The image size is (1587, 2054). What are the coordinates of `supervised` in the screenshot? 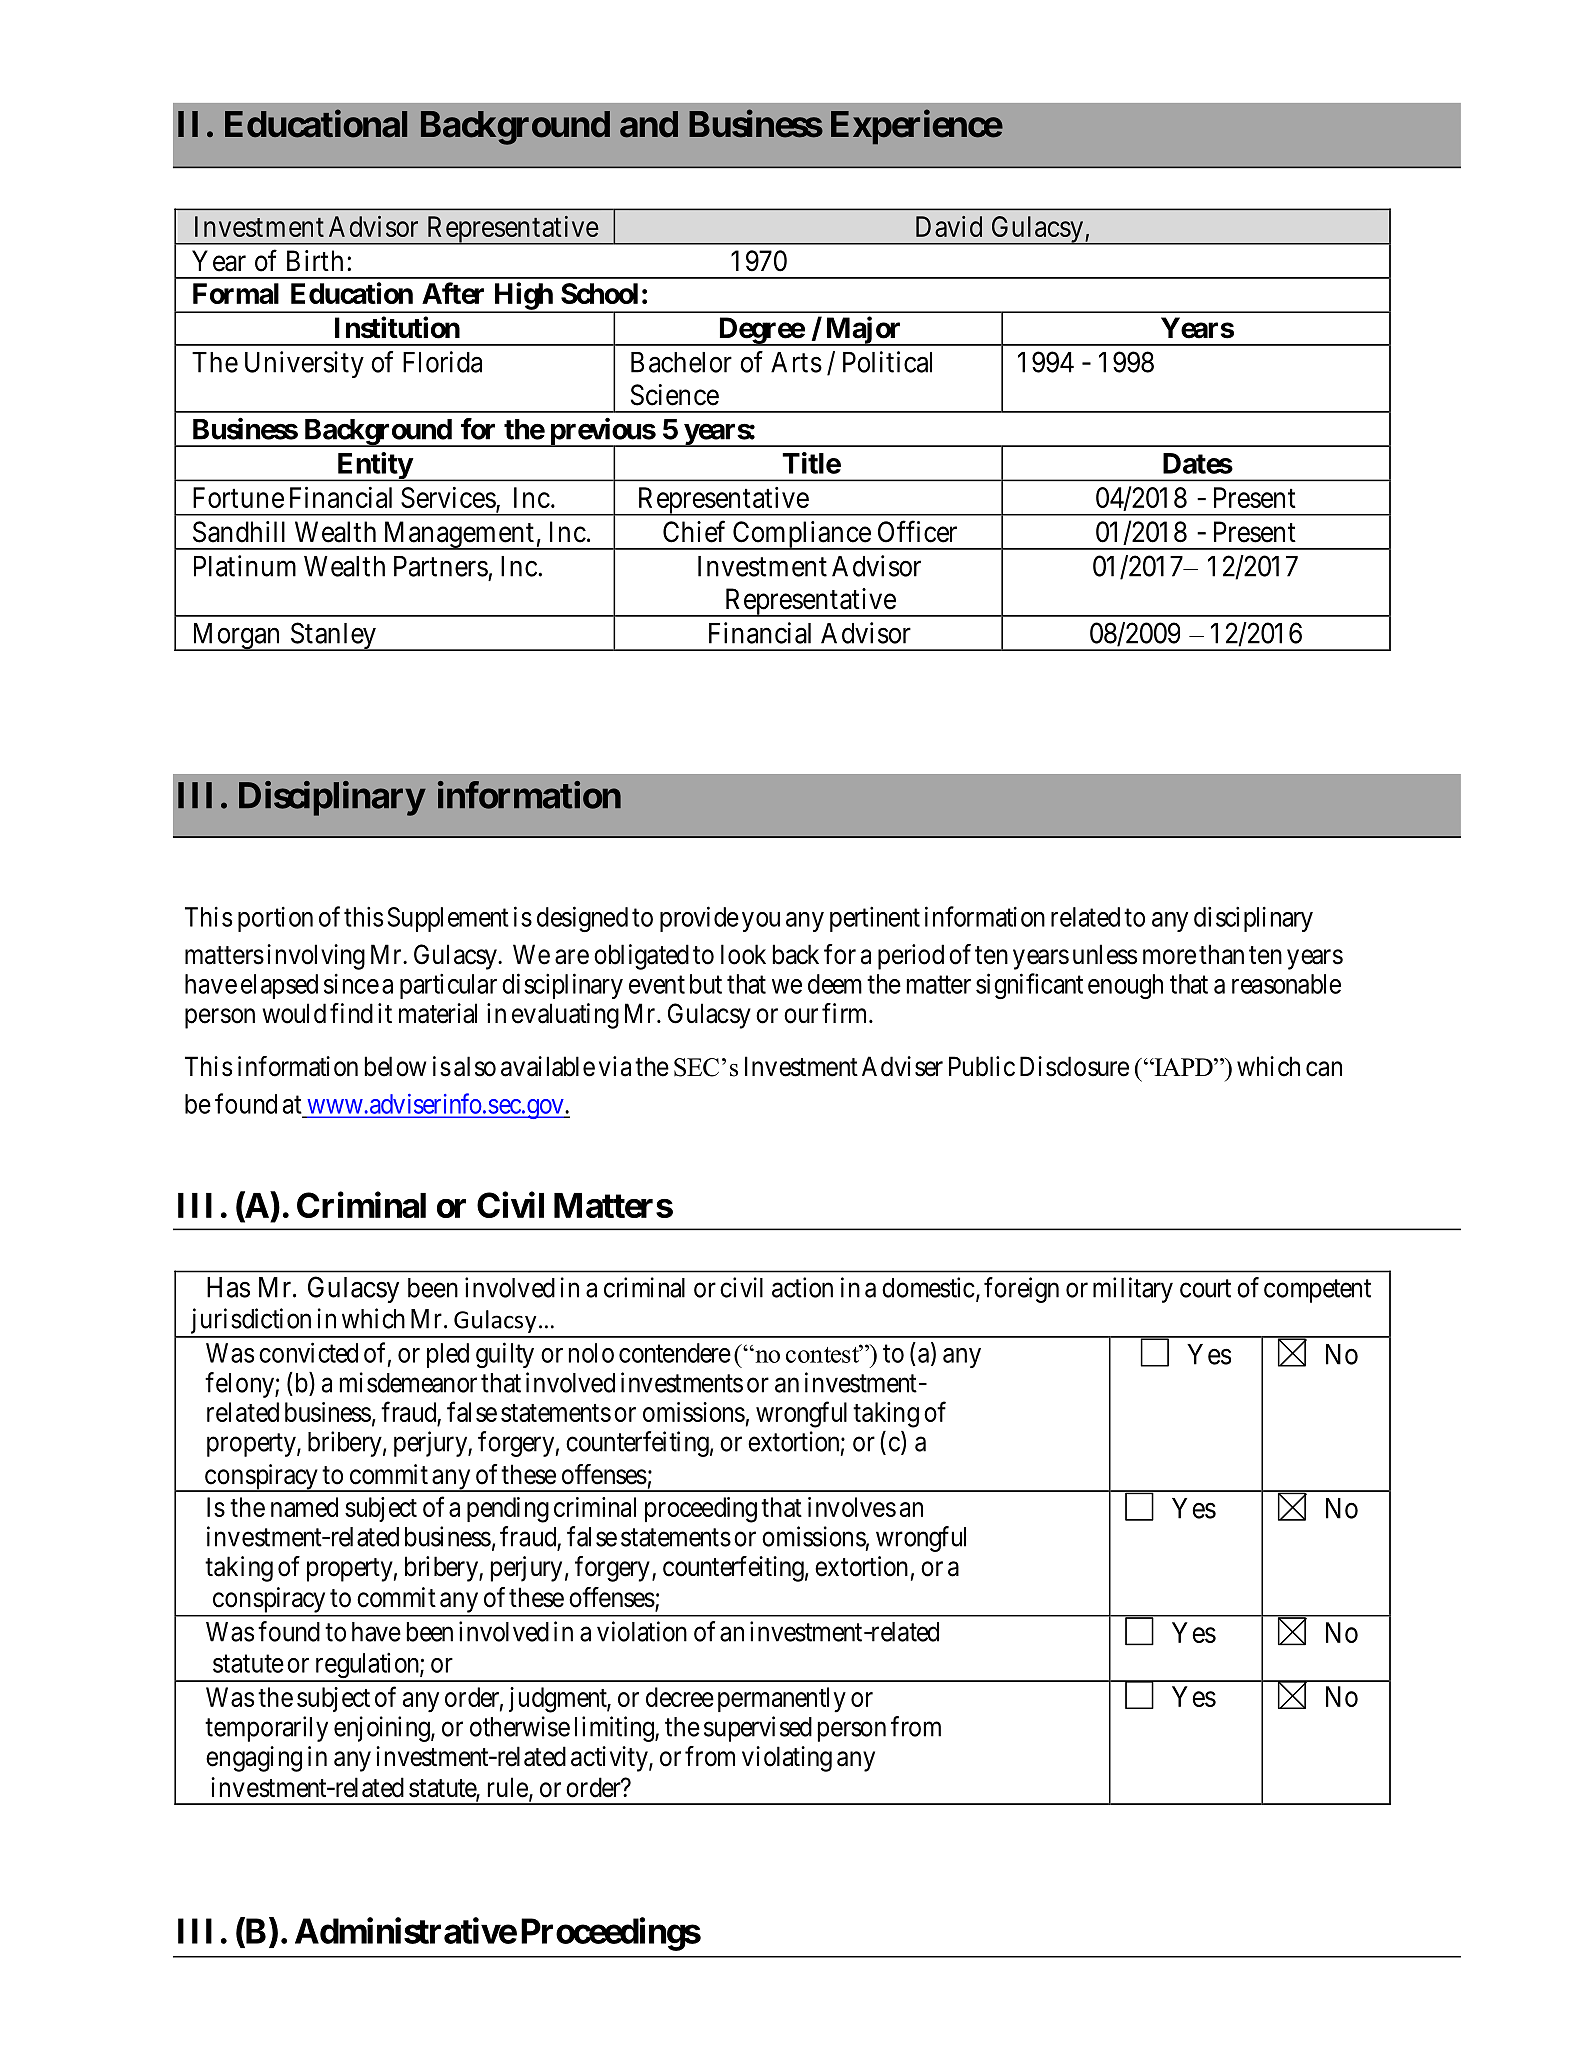 It's located at (758, 1729).
